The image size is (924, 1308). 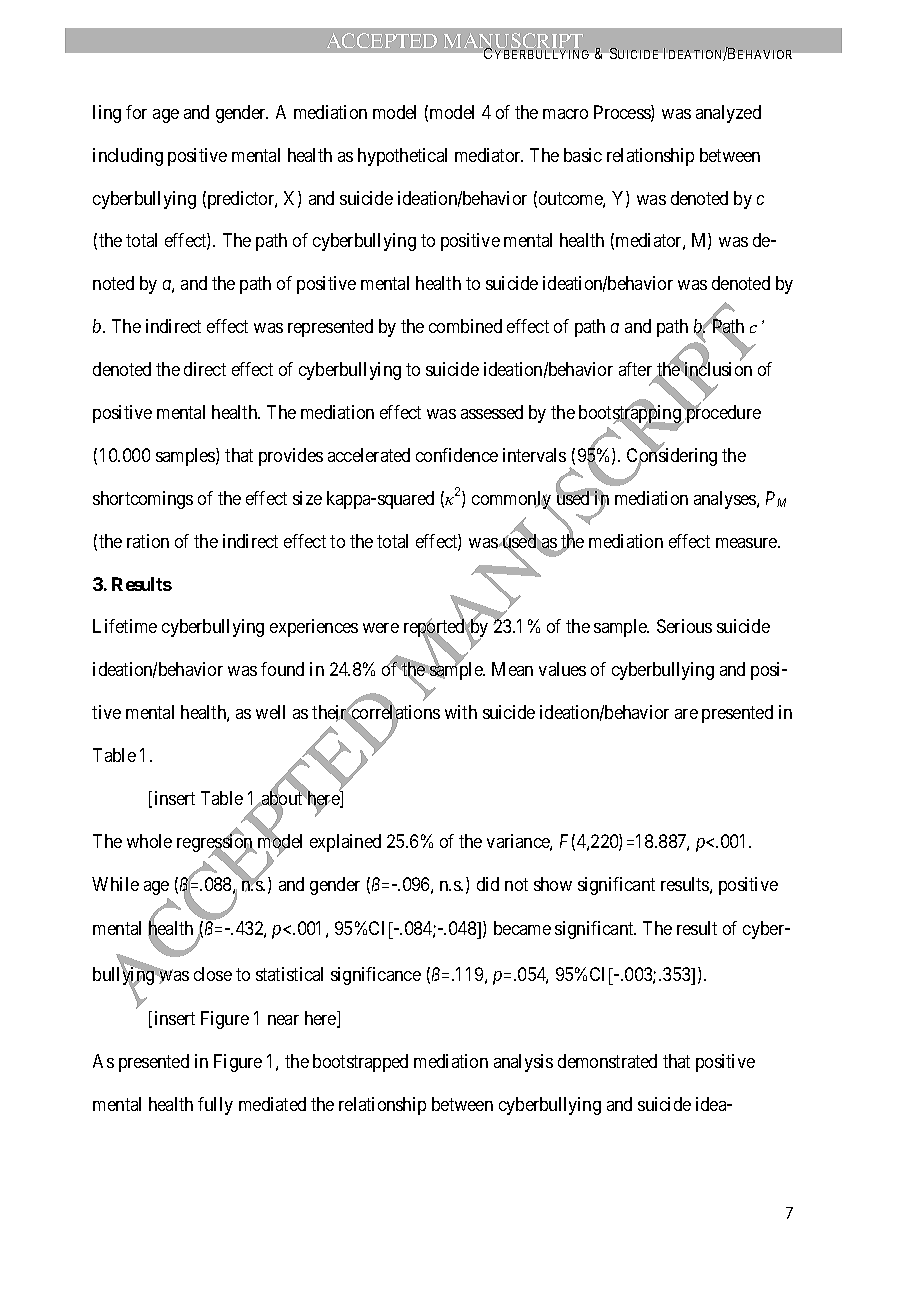 I want to click on bootstrapped, so click(x=360, y=1063).
